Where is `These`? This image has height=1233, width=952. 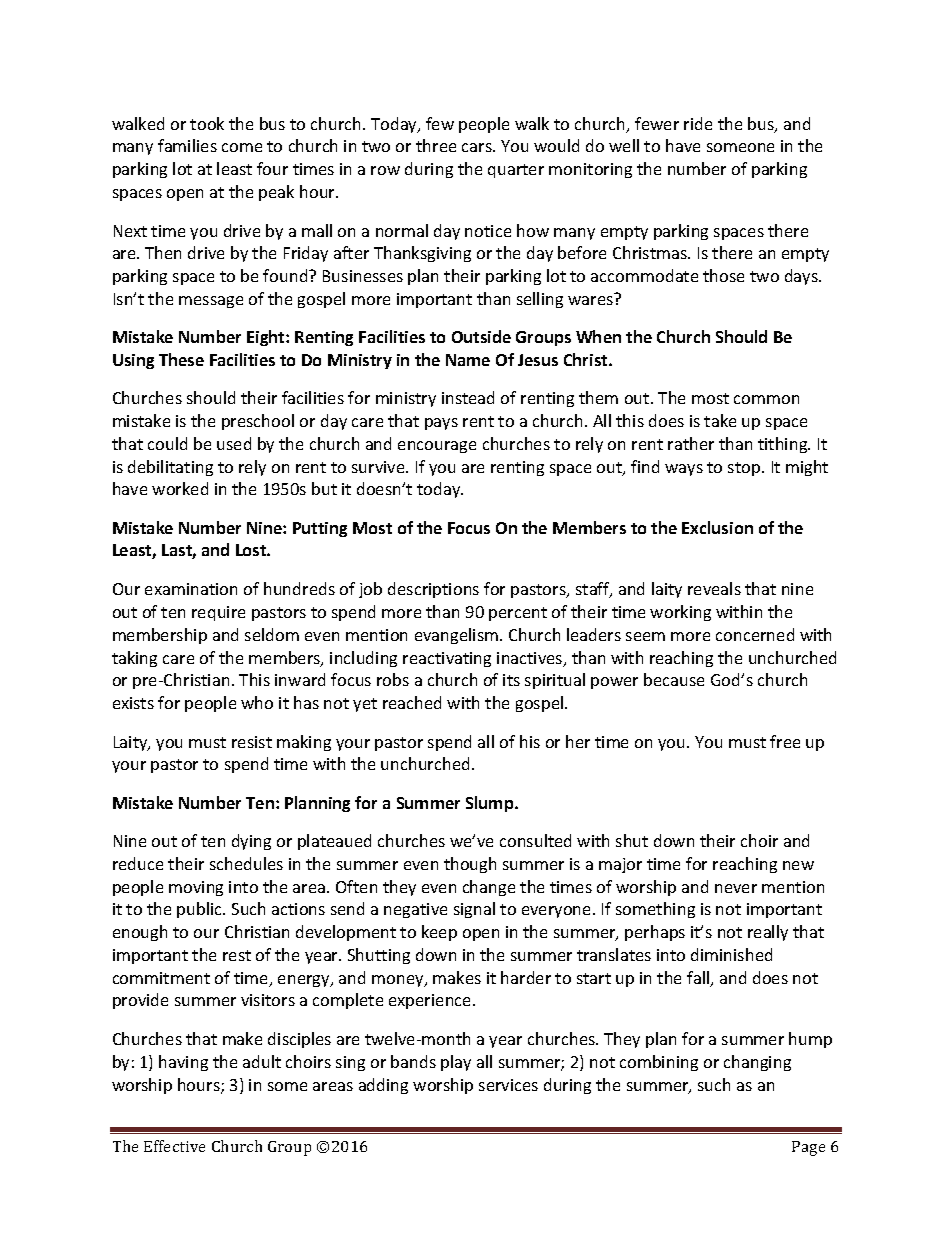
These is located at coordinates (181, 359).
